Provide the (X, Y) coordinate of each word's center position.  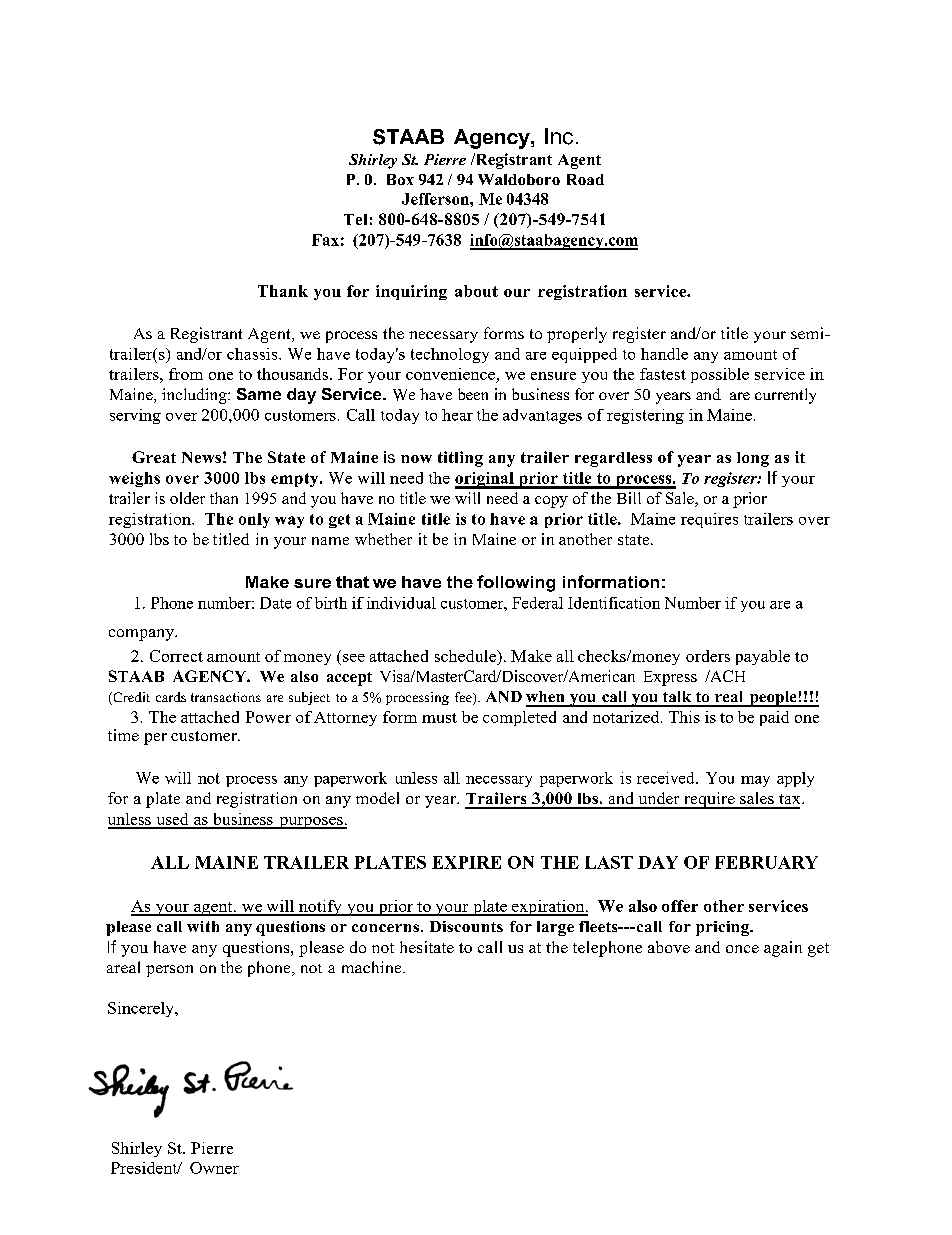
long (753, 459)
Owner (214, 1168)
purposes (311, 823)
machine (373, 967)
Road (585, 179)
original (485, 480)
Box (400, 179)
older (187, 498)
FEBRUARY (766, 862)
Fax (325, 240)
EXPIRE (466, 862)
